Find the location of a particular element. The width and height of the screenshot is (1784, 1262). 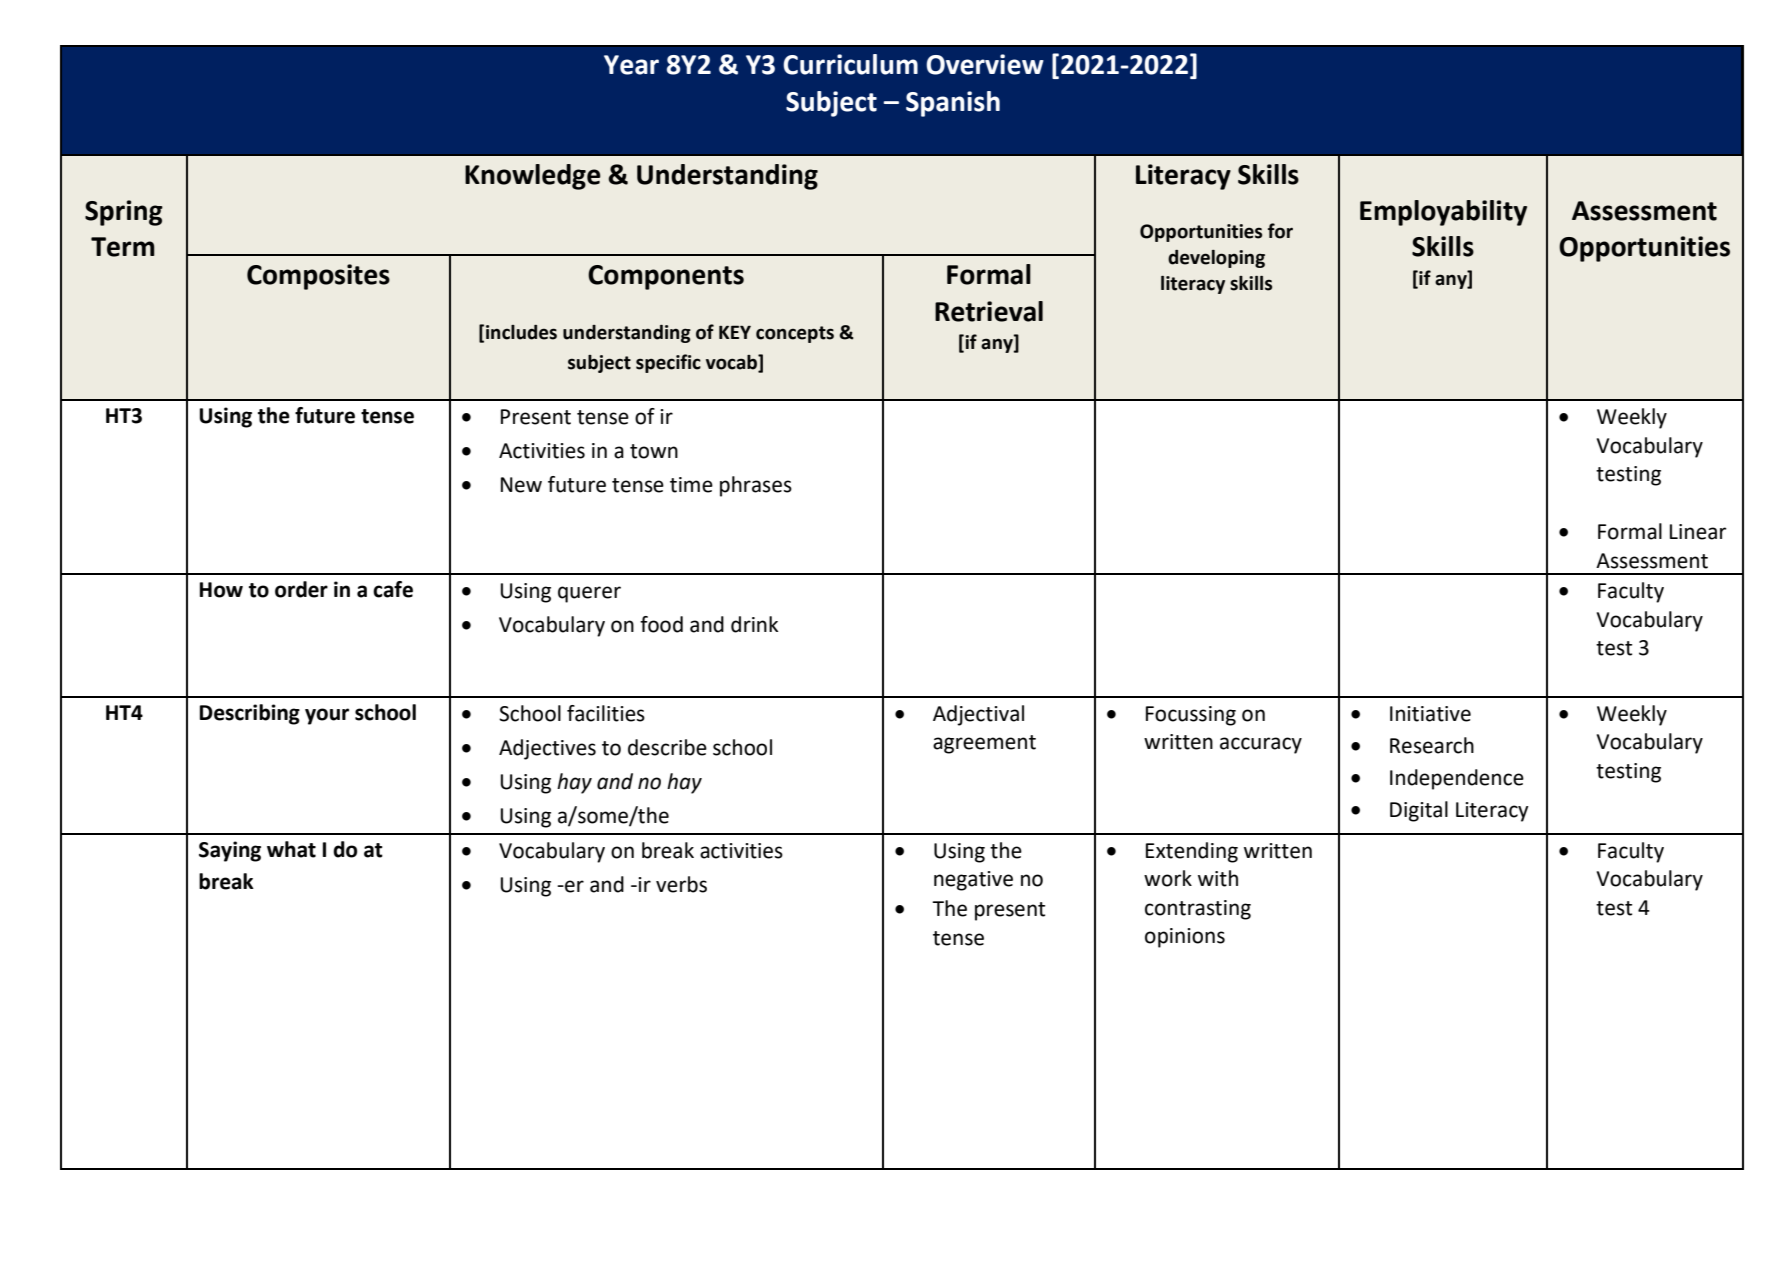

Spanish is located at coordinates (953, 104).
